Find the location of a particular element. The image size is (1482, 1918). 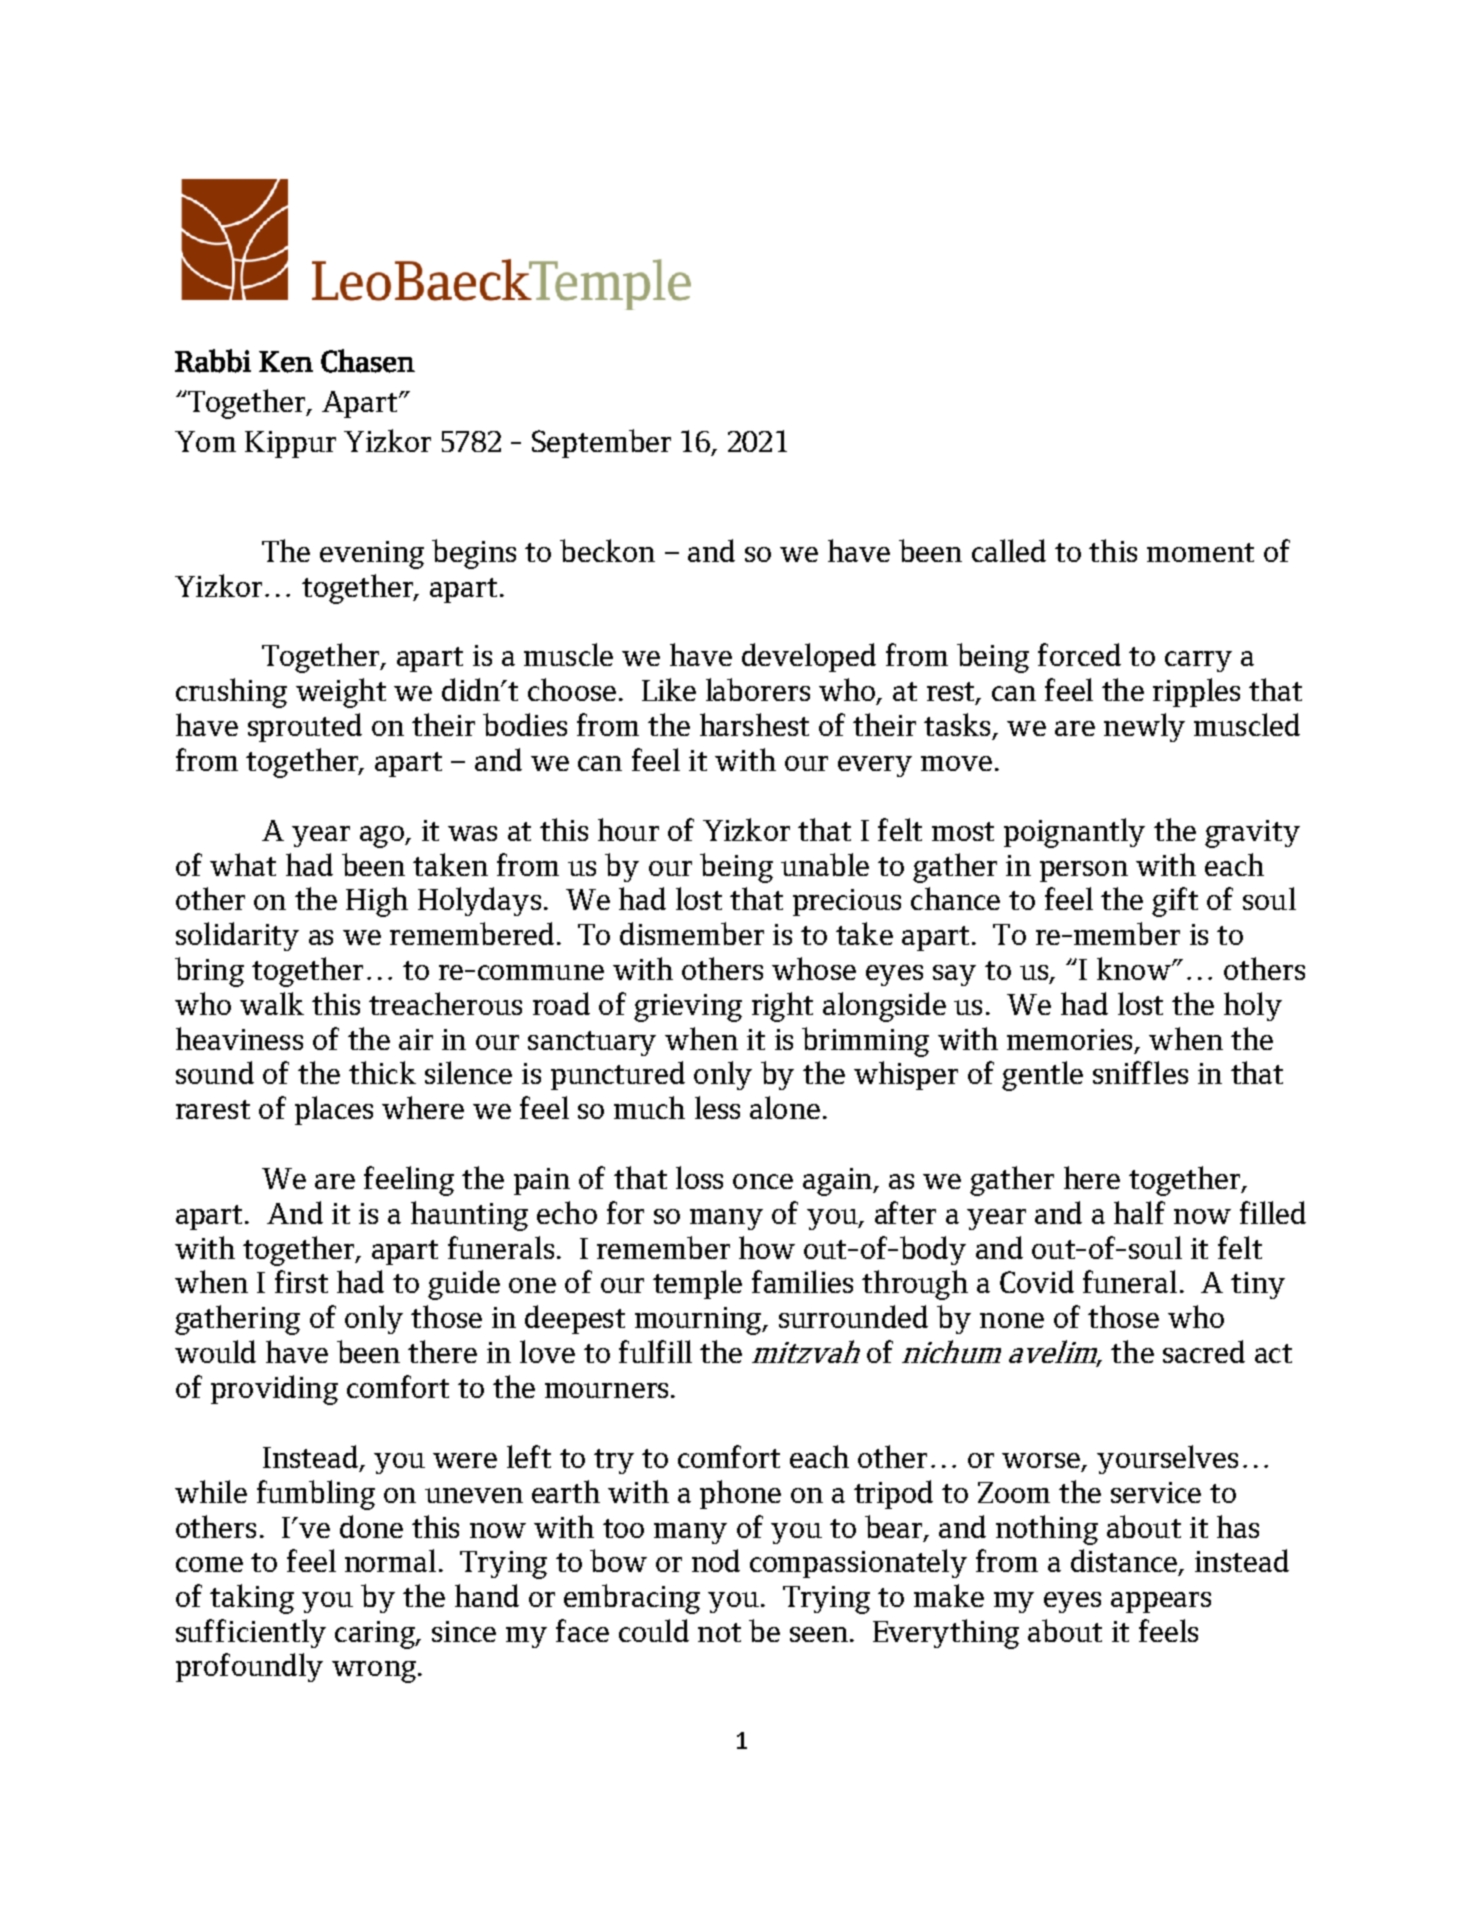

walk is located at coordinates (272, 1003).
